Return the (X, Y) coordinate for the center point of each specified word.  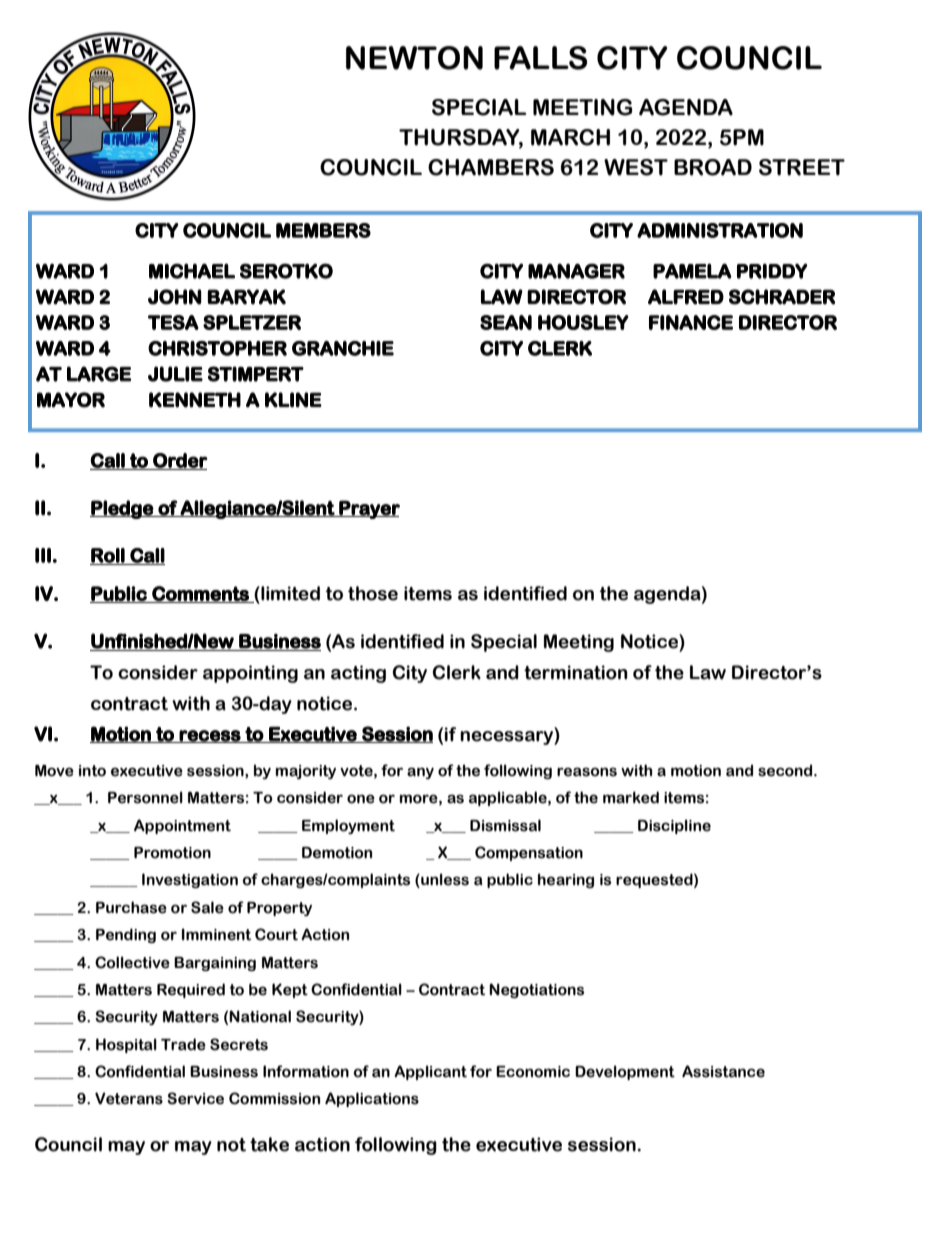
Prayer (368, 509)
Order (179, 461)
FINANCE (691, 322)
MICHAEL (192, 271)
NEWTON (414, 58)
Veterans (129, 1098)
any (420, 773)
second (786, 770)
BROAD (713, 167)
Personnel (145, 797)
